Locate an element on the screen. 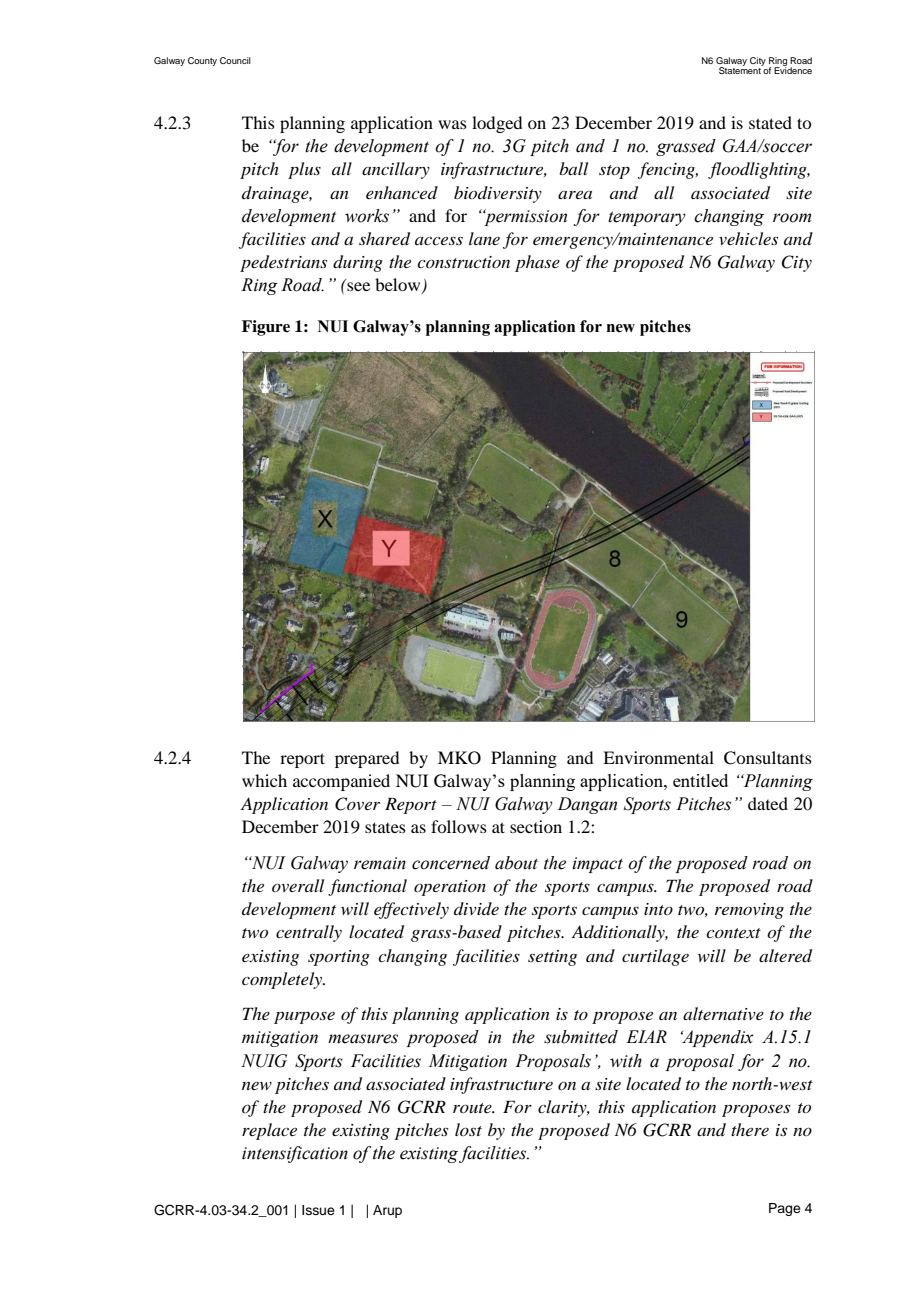  which is located at coordinates (264, 780).
